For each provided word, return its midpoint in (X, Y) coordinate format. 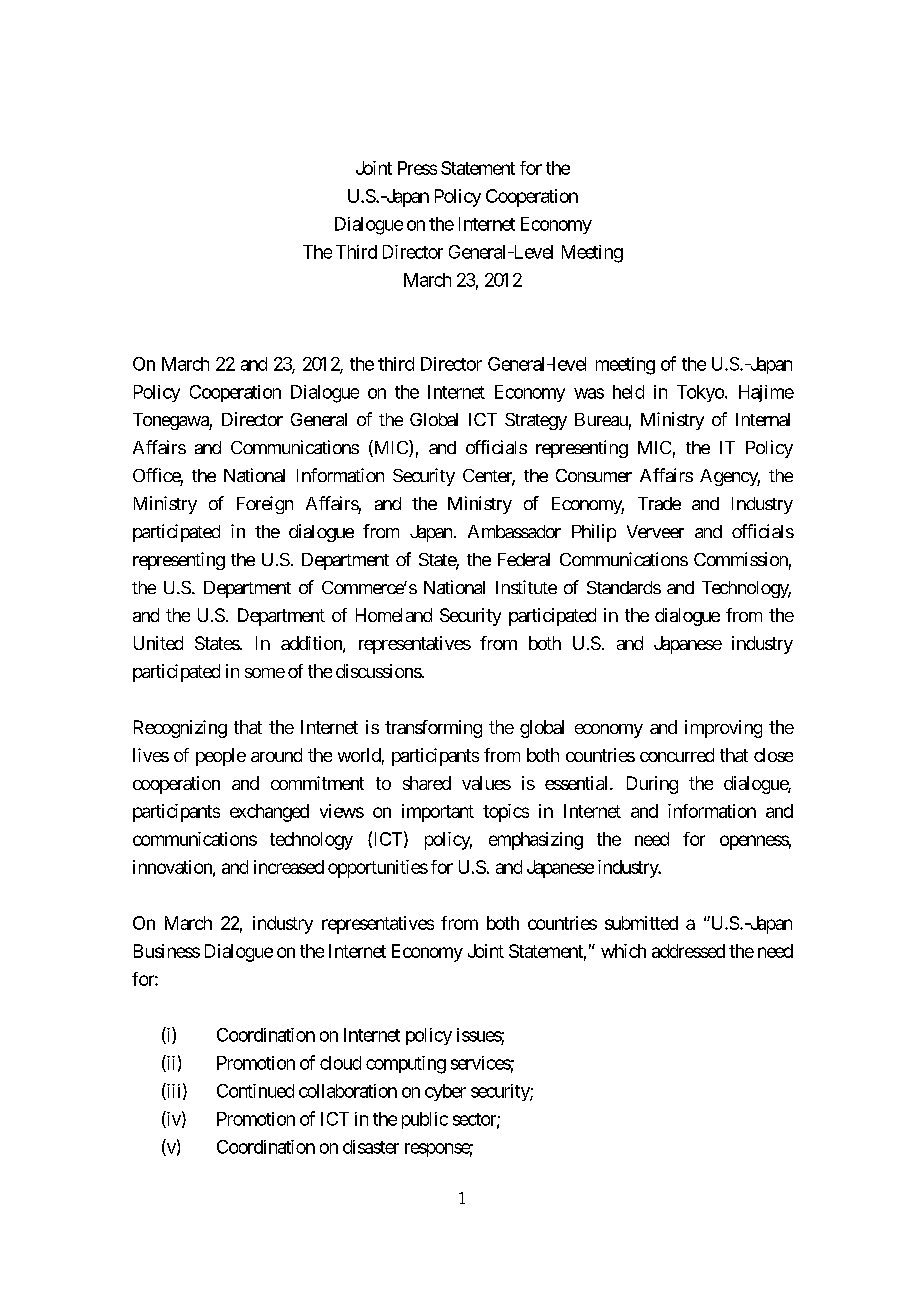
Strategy (536, 421)
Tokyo (700, 393)
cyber (445, 1092)
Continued (255, 1091)
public (425, 1120)
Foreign (265, 505)
